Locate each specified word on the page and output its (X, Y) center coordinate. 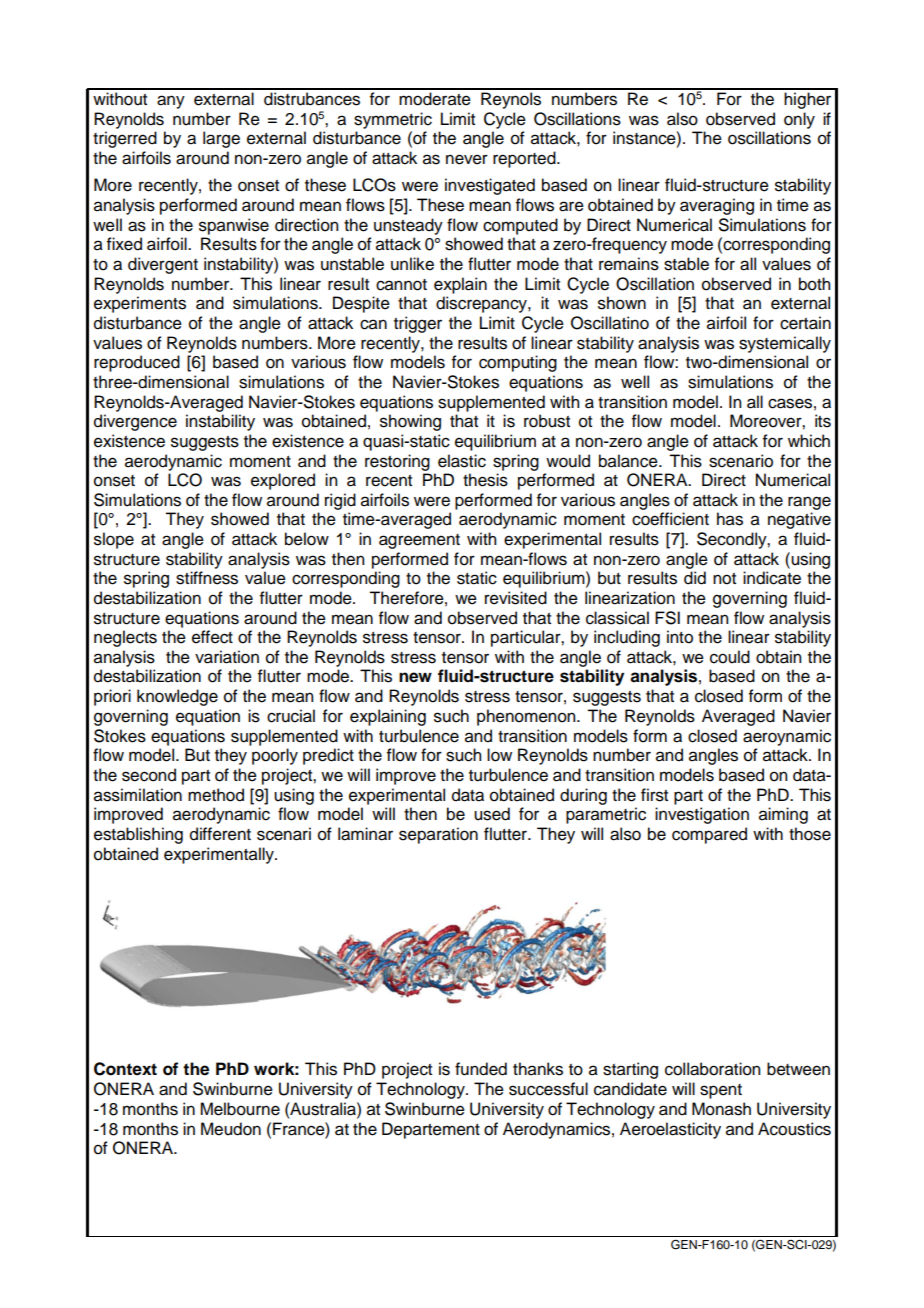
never (467, 159)
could (730, 657)
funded (481, 1069)
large (221, 139)
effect (212, 637)
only (799, 120)
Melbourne (240, 1109)
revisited (516, 598)
